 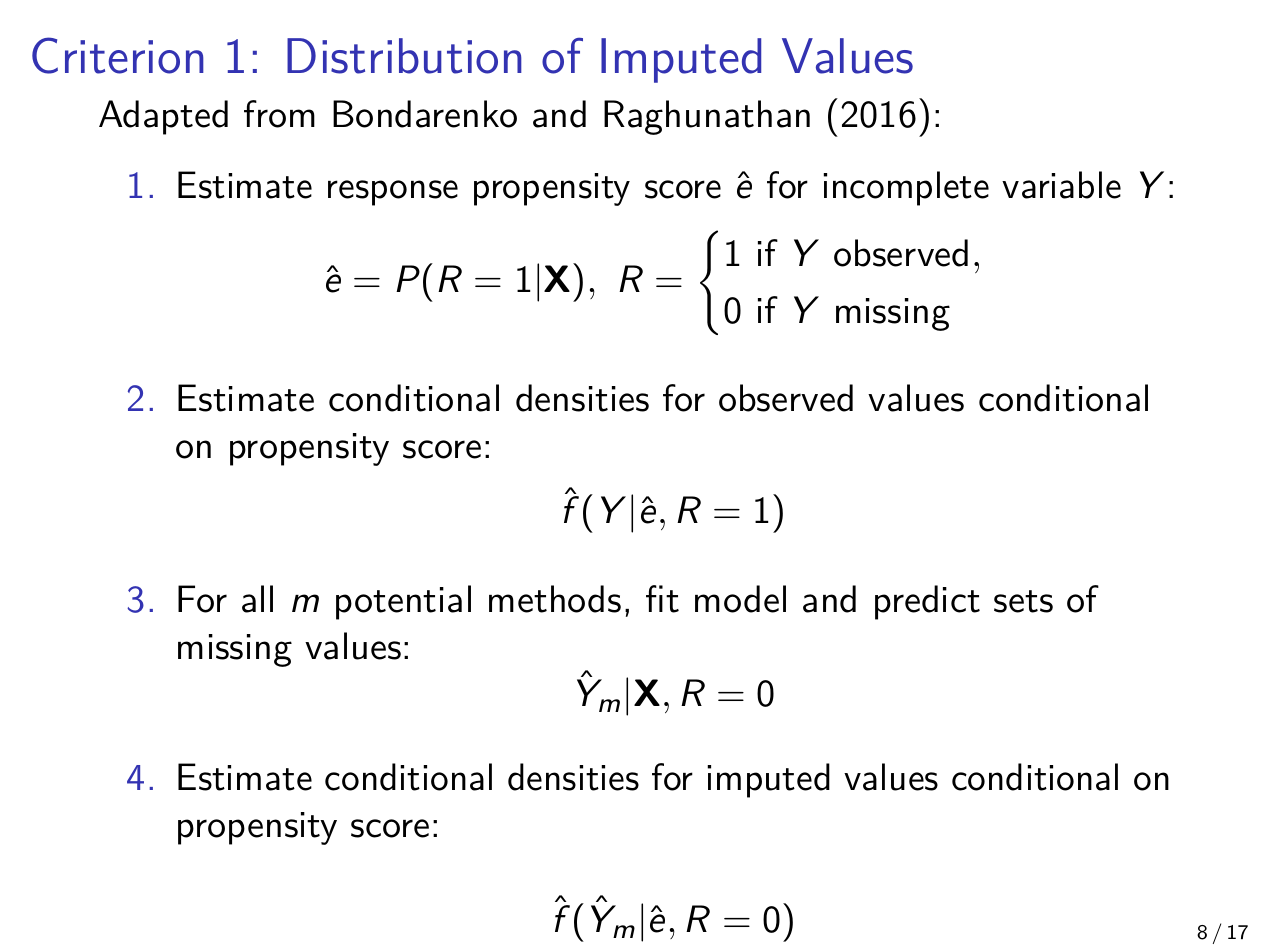 I want to click on incomplete, so click(x=906, y=188).
